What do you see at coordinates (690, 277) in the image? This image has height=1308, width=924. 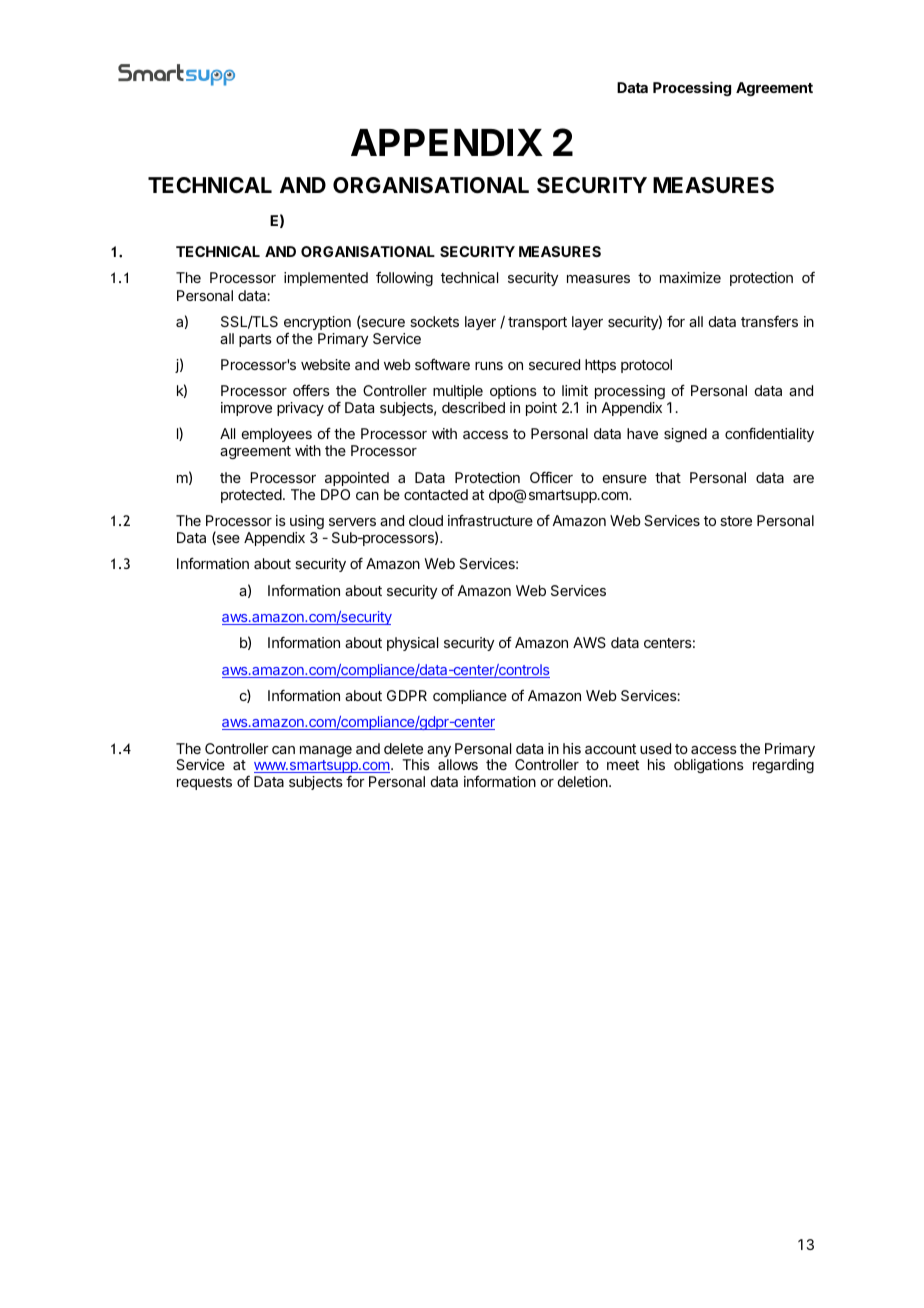 I see `maximize` at bounding box center [690, 277].
